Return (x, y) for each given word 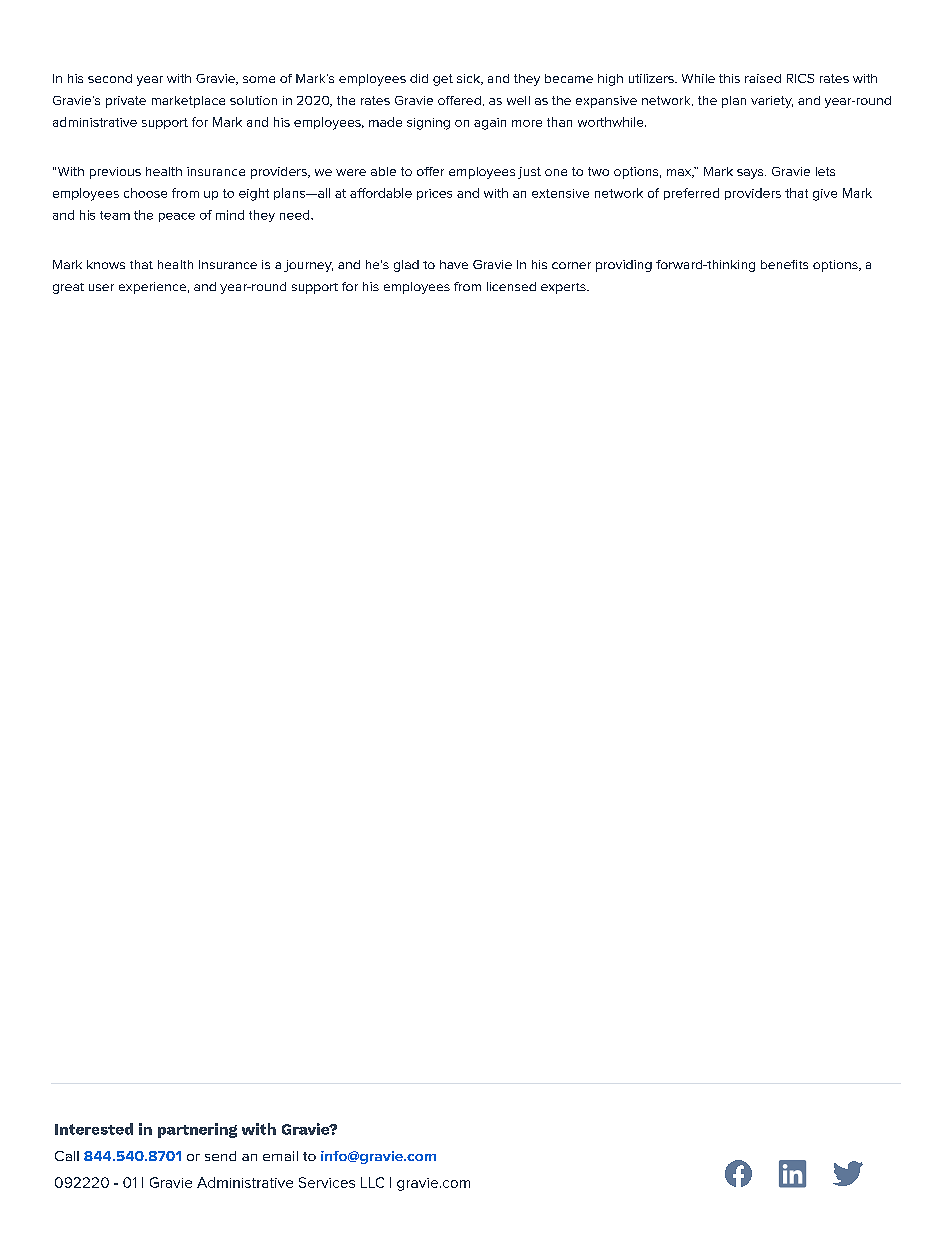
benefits (784, 264)
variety (772, 102)
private (126, 102)
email (280, 1156)
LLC (372, 1182)
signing (428, 124)
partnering (197, 1130)
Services (327, 1182)
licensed (511, 286)
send (220, 1156)
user (101, 287)
